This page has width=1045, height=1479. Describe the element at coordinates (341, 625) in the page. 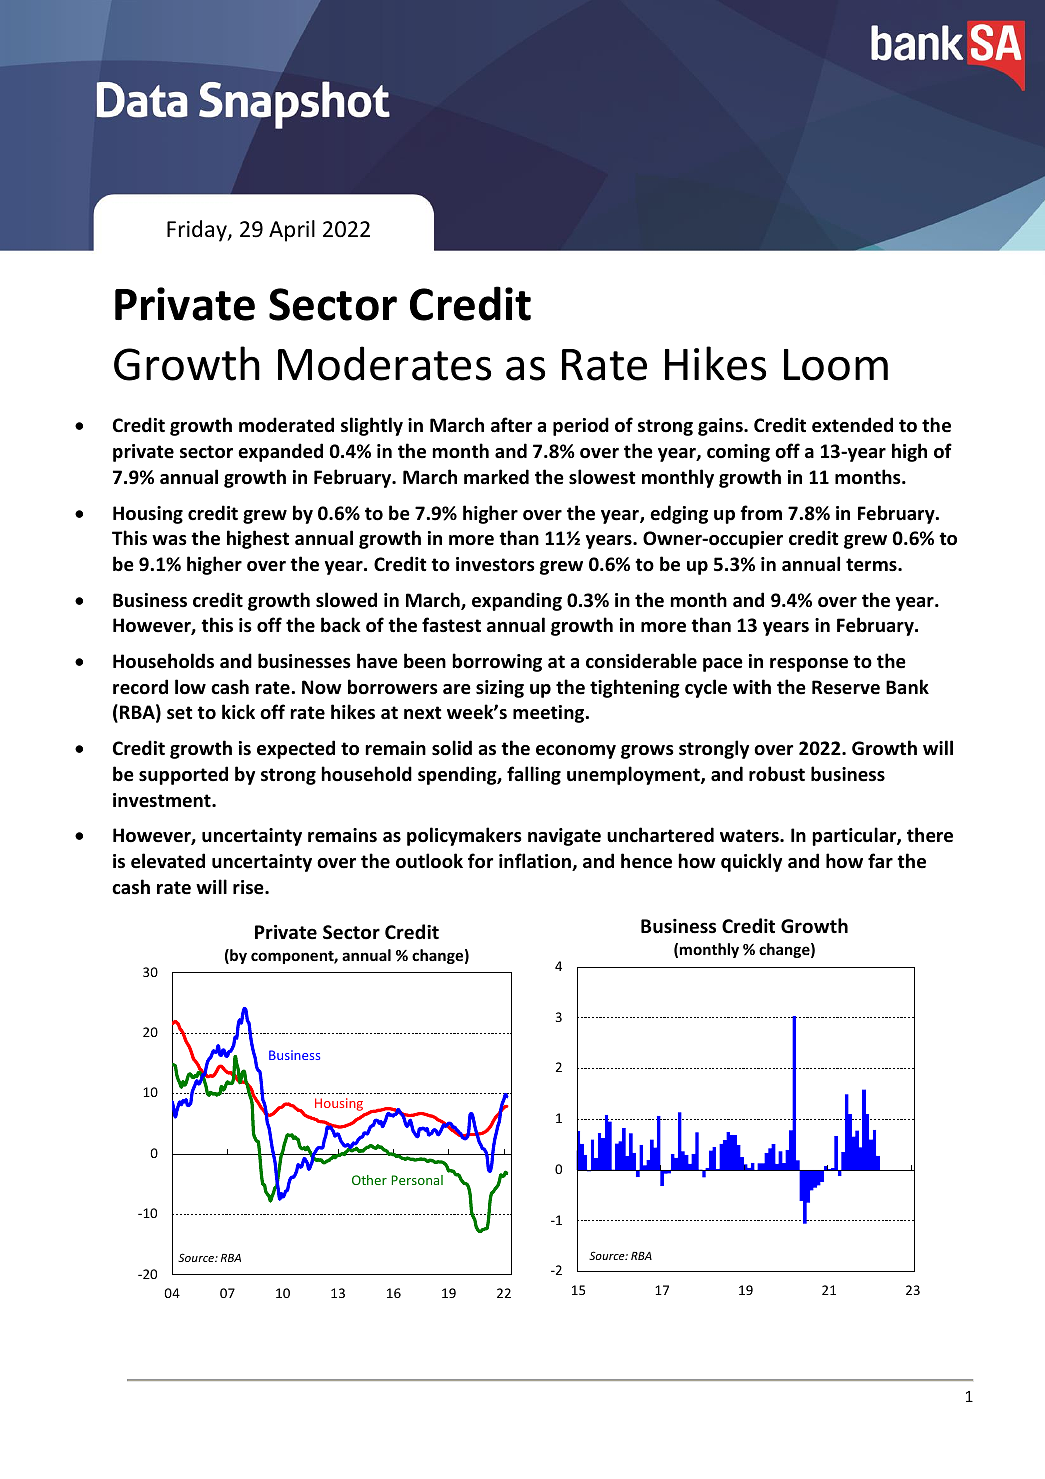

I see `back` at that location.
